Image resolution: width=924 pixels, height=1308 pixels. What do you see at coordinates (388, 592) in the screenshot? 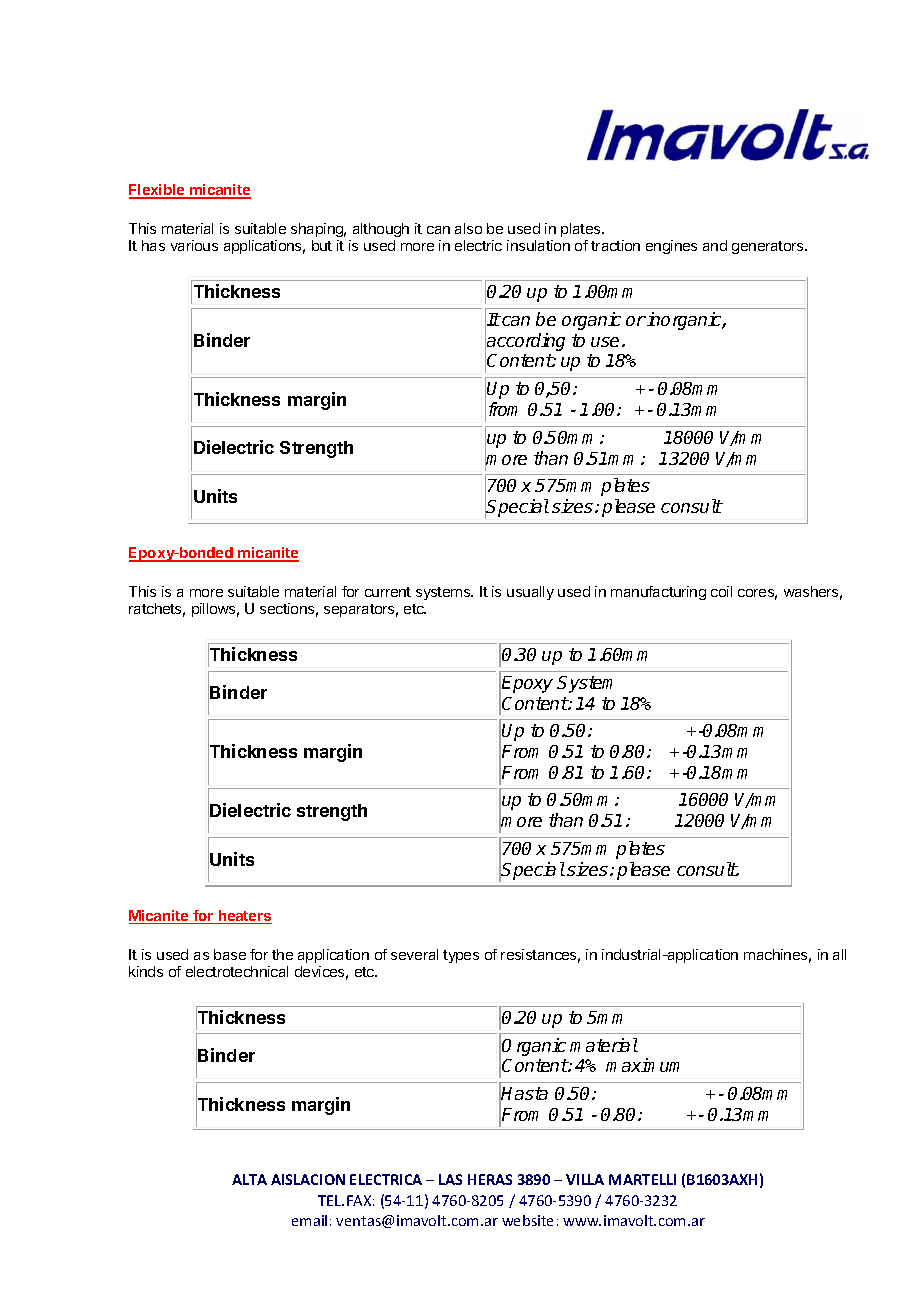
I see `current` at bounding box center [388, 592].
